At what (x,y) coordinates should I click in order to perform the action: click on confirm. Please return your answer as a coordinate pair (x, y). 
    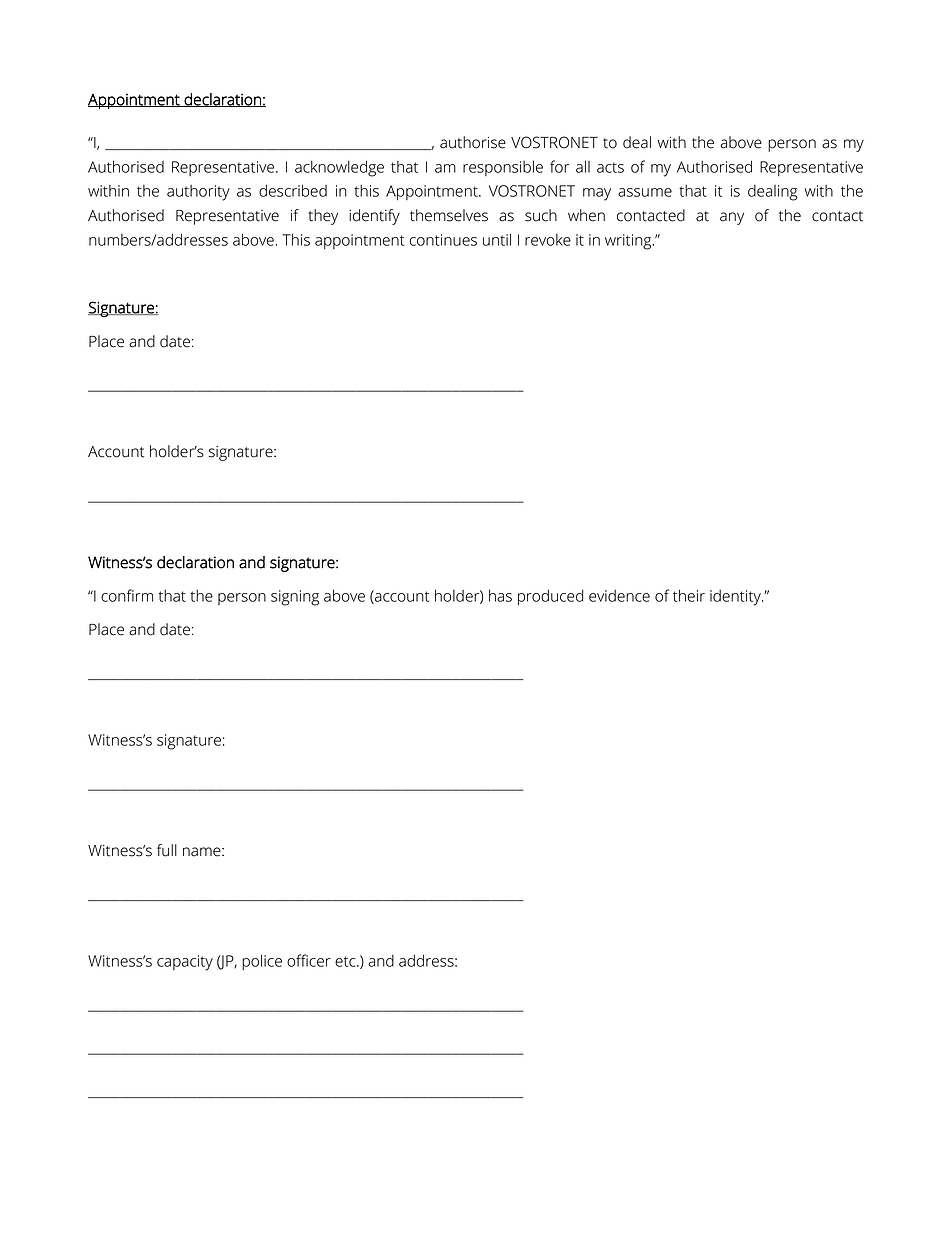
    Looking at the image, I should click on (127, 595).
